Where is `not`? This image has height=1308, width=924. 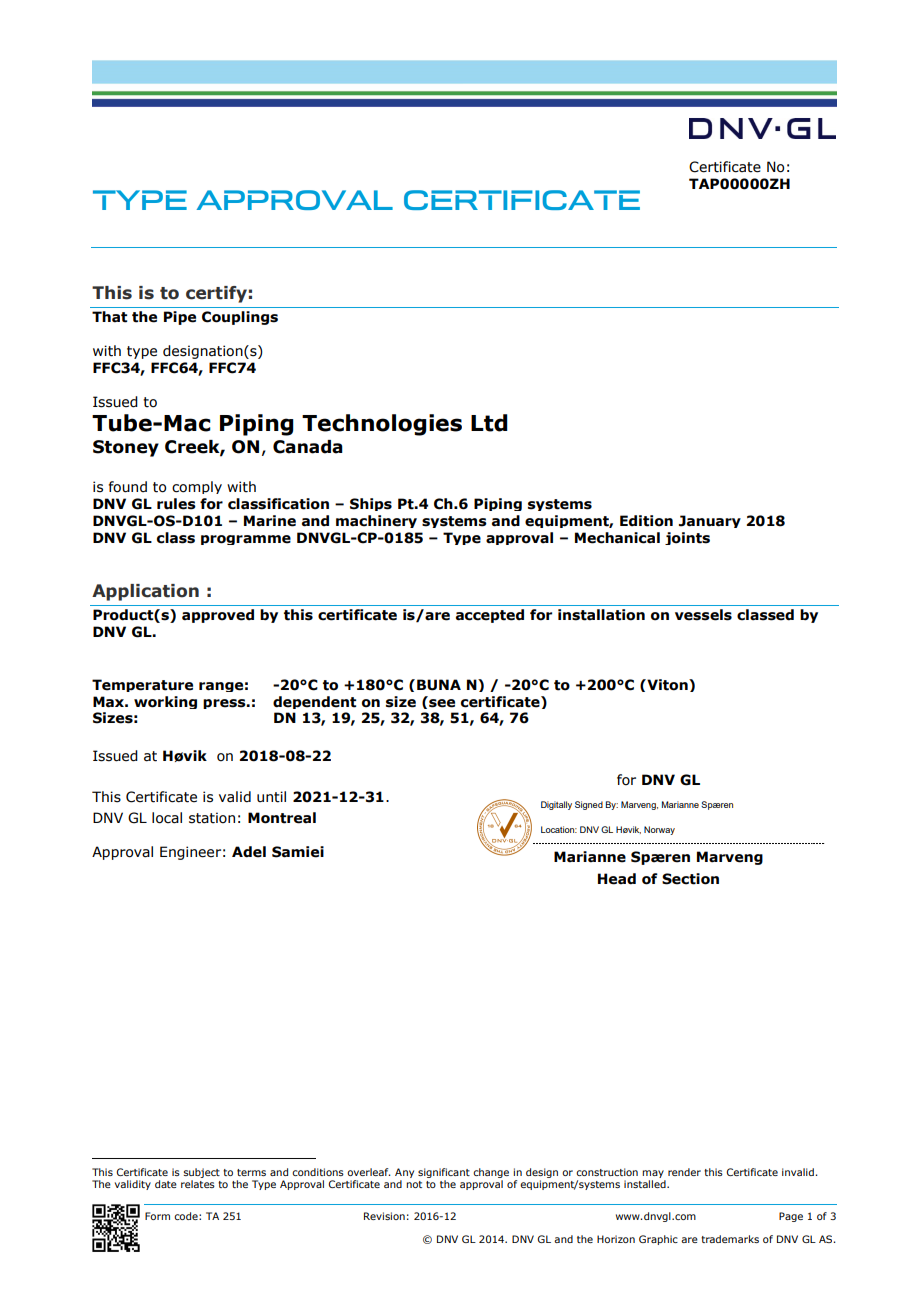
not is located at coordinates (414, 1184).
